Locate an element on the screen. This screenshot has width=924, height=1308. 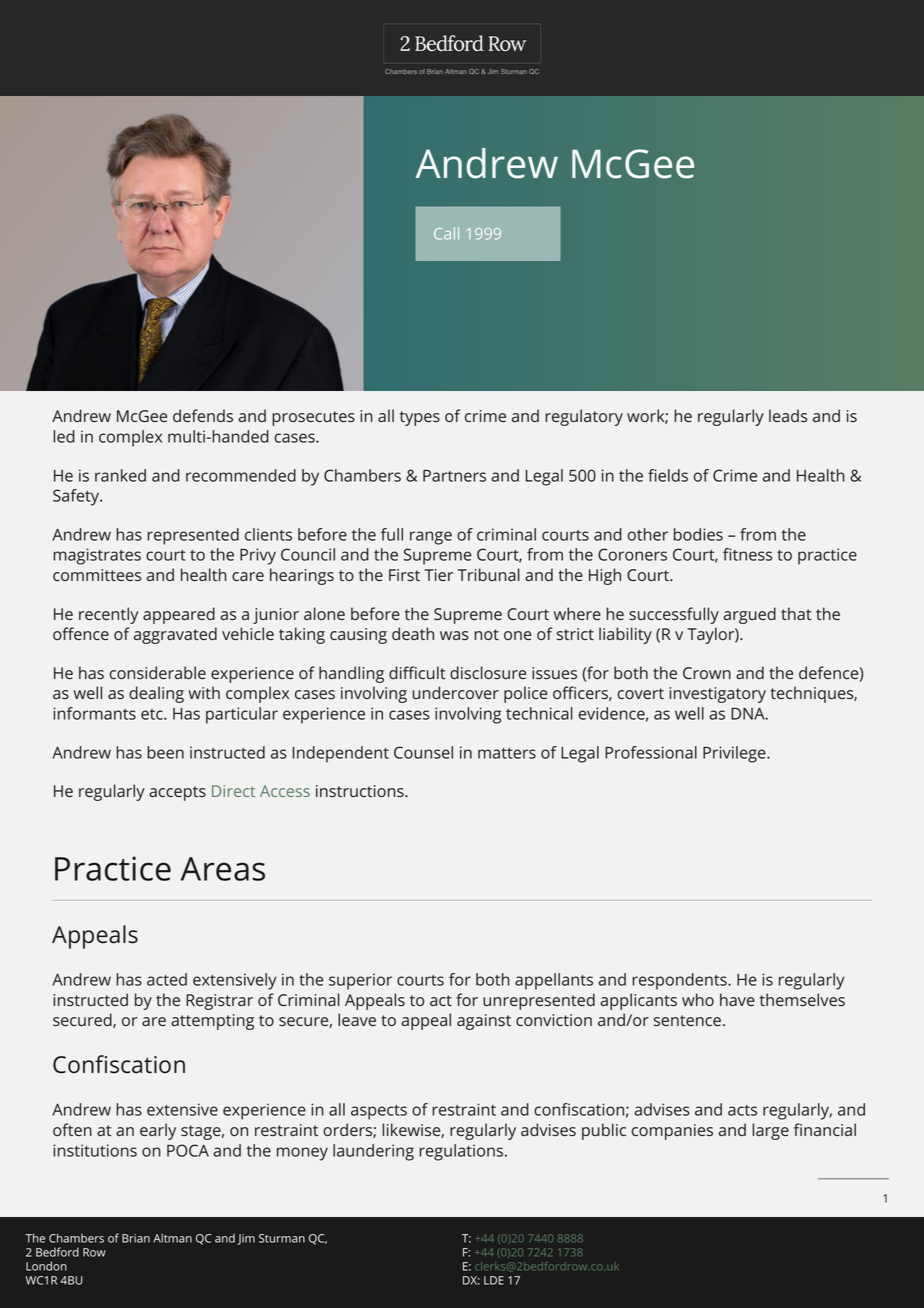
leads is located at coordinates (788, 415).
